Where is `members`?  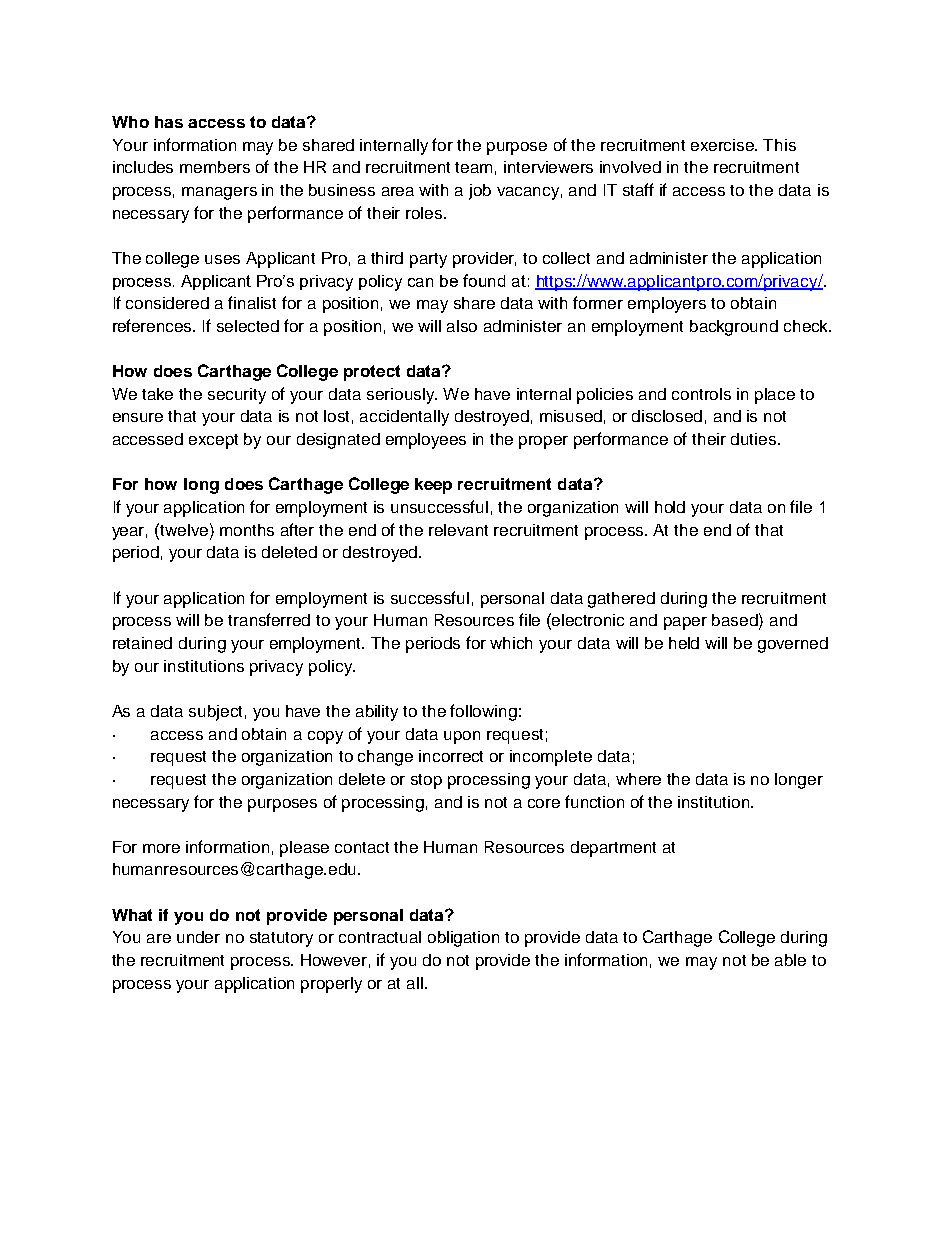 members is located at coordinates (215, 167).
